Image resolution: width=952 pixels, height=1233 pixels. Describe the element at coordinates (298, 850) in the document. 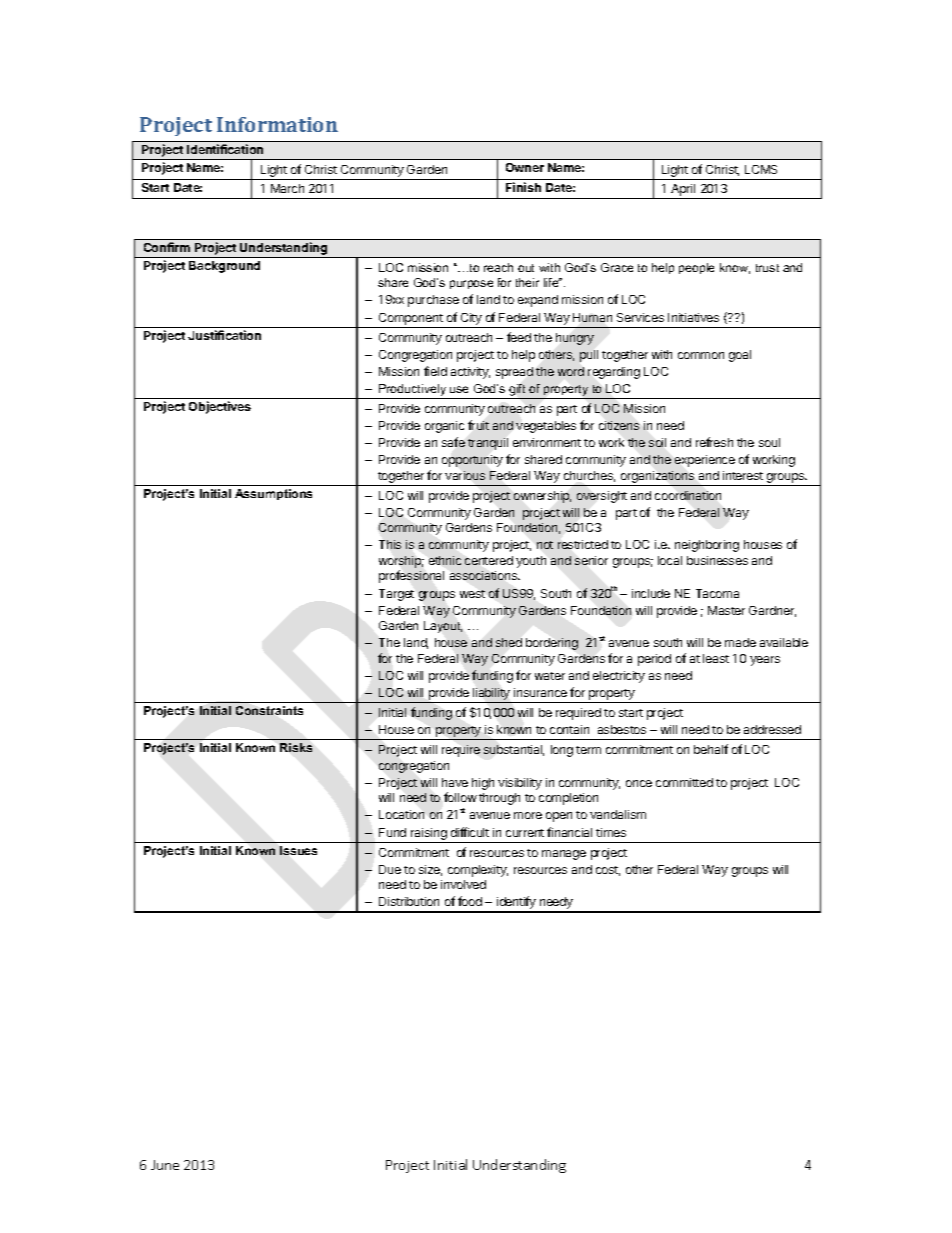

I see `Issues` at that location.
